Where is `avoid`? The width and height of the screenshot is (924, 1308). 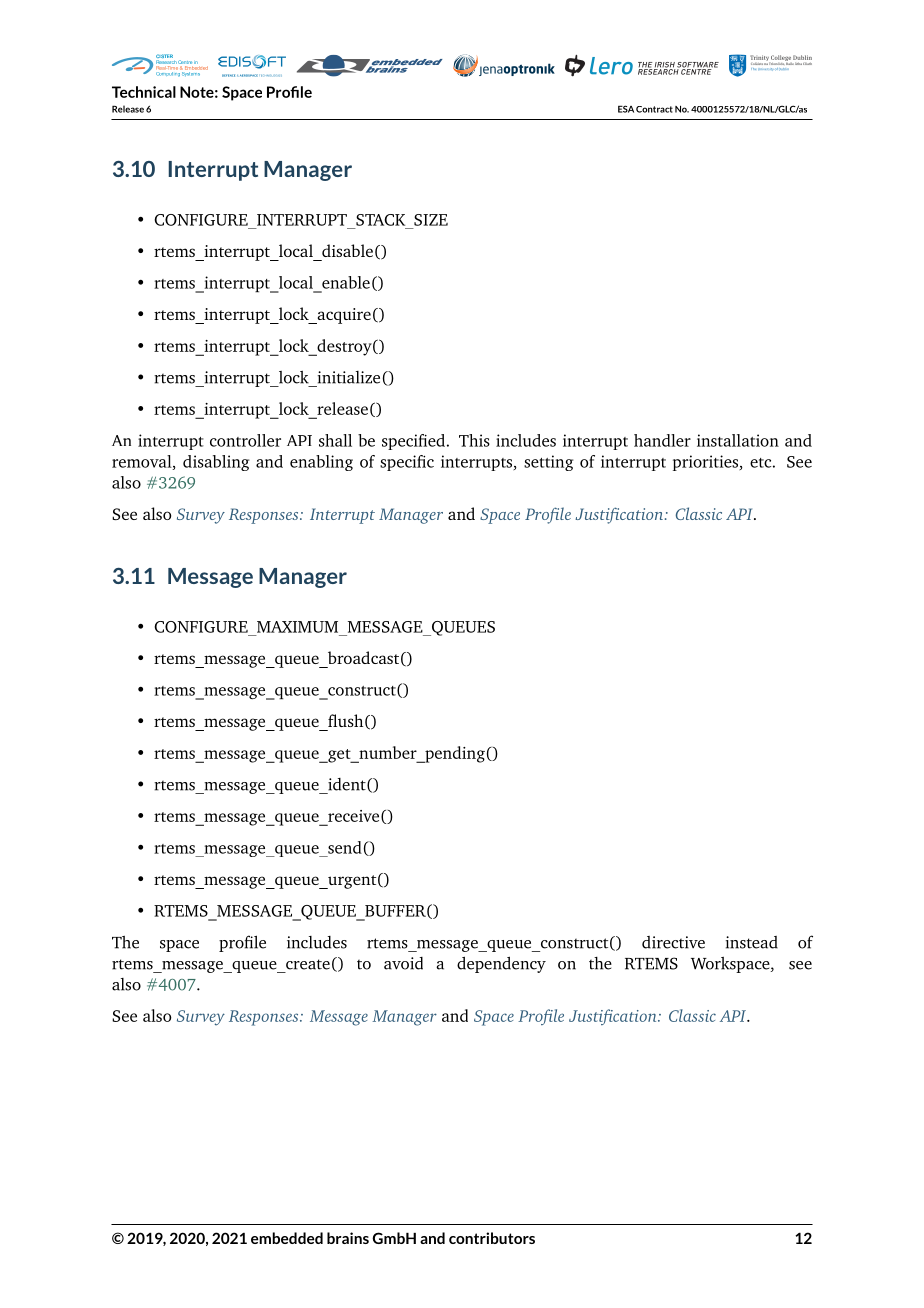
avoid is located at coordinates (403, 963).
